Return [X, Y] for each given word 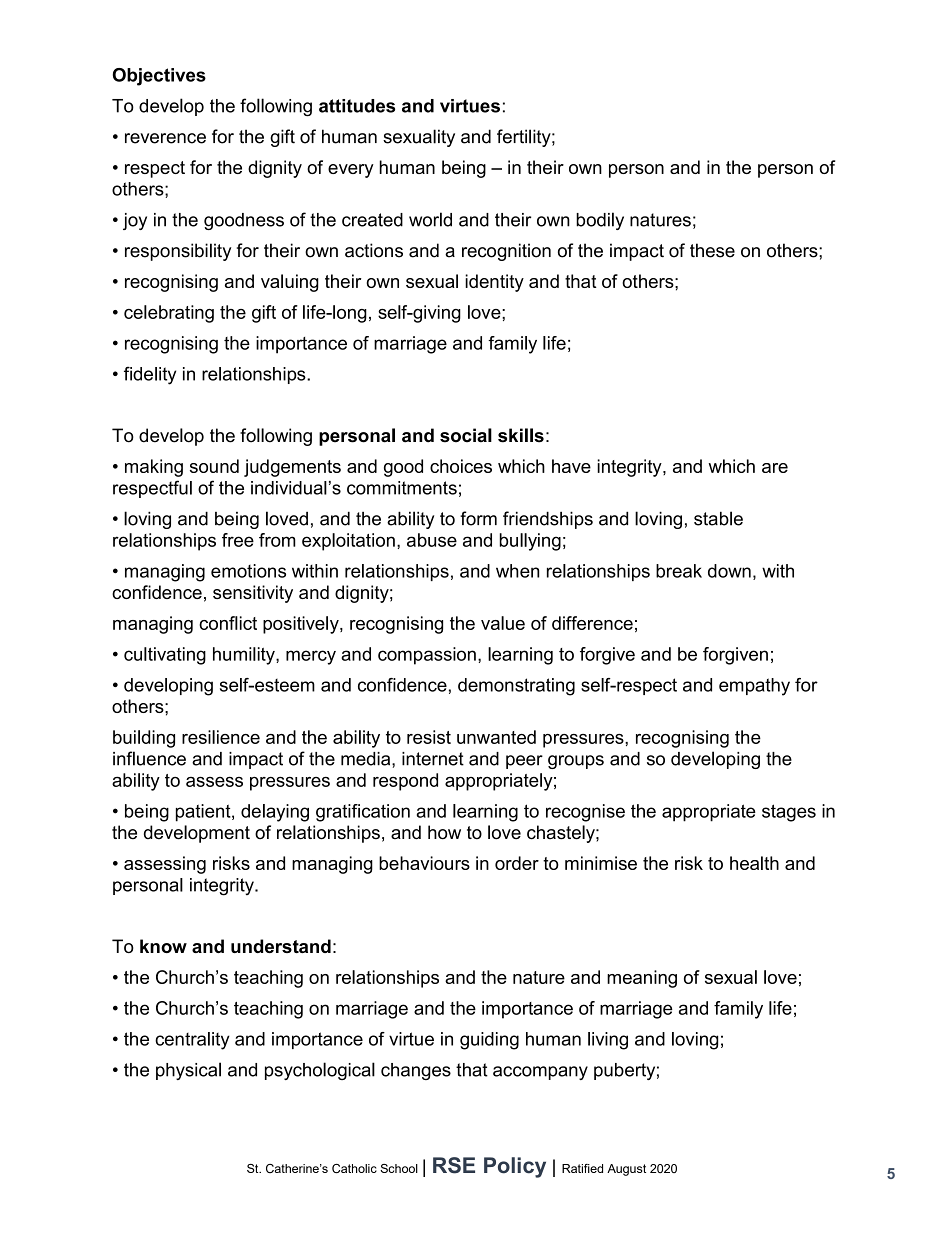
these [712, 250]
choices [461, 466]
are [775, 468]
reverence [165, 138]
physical [188, 1071]
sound [214, 466]
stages [789, 813]
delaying [275, 813]
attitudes [357, 106]
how [444, 832]
